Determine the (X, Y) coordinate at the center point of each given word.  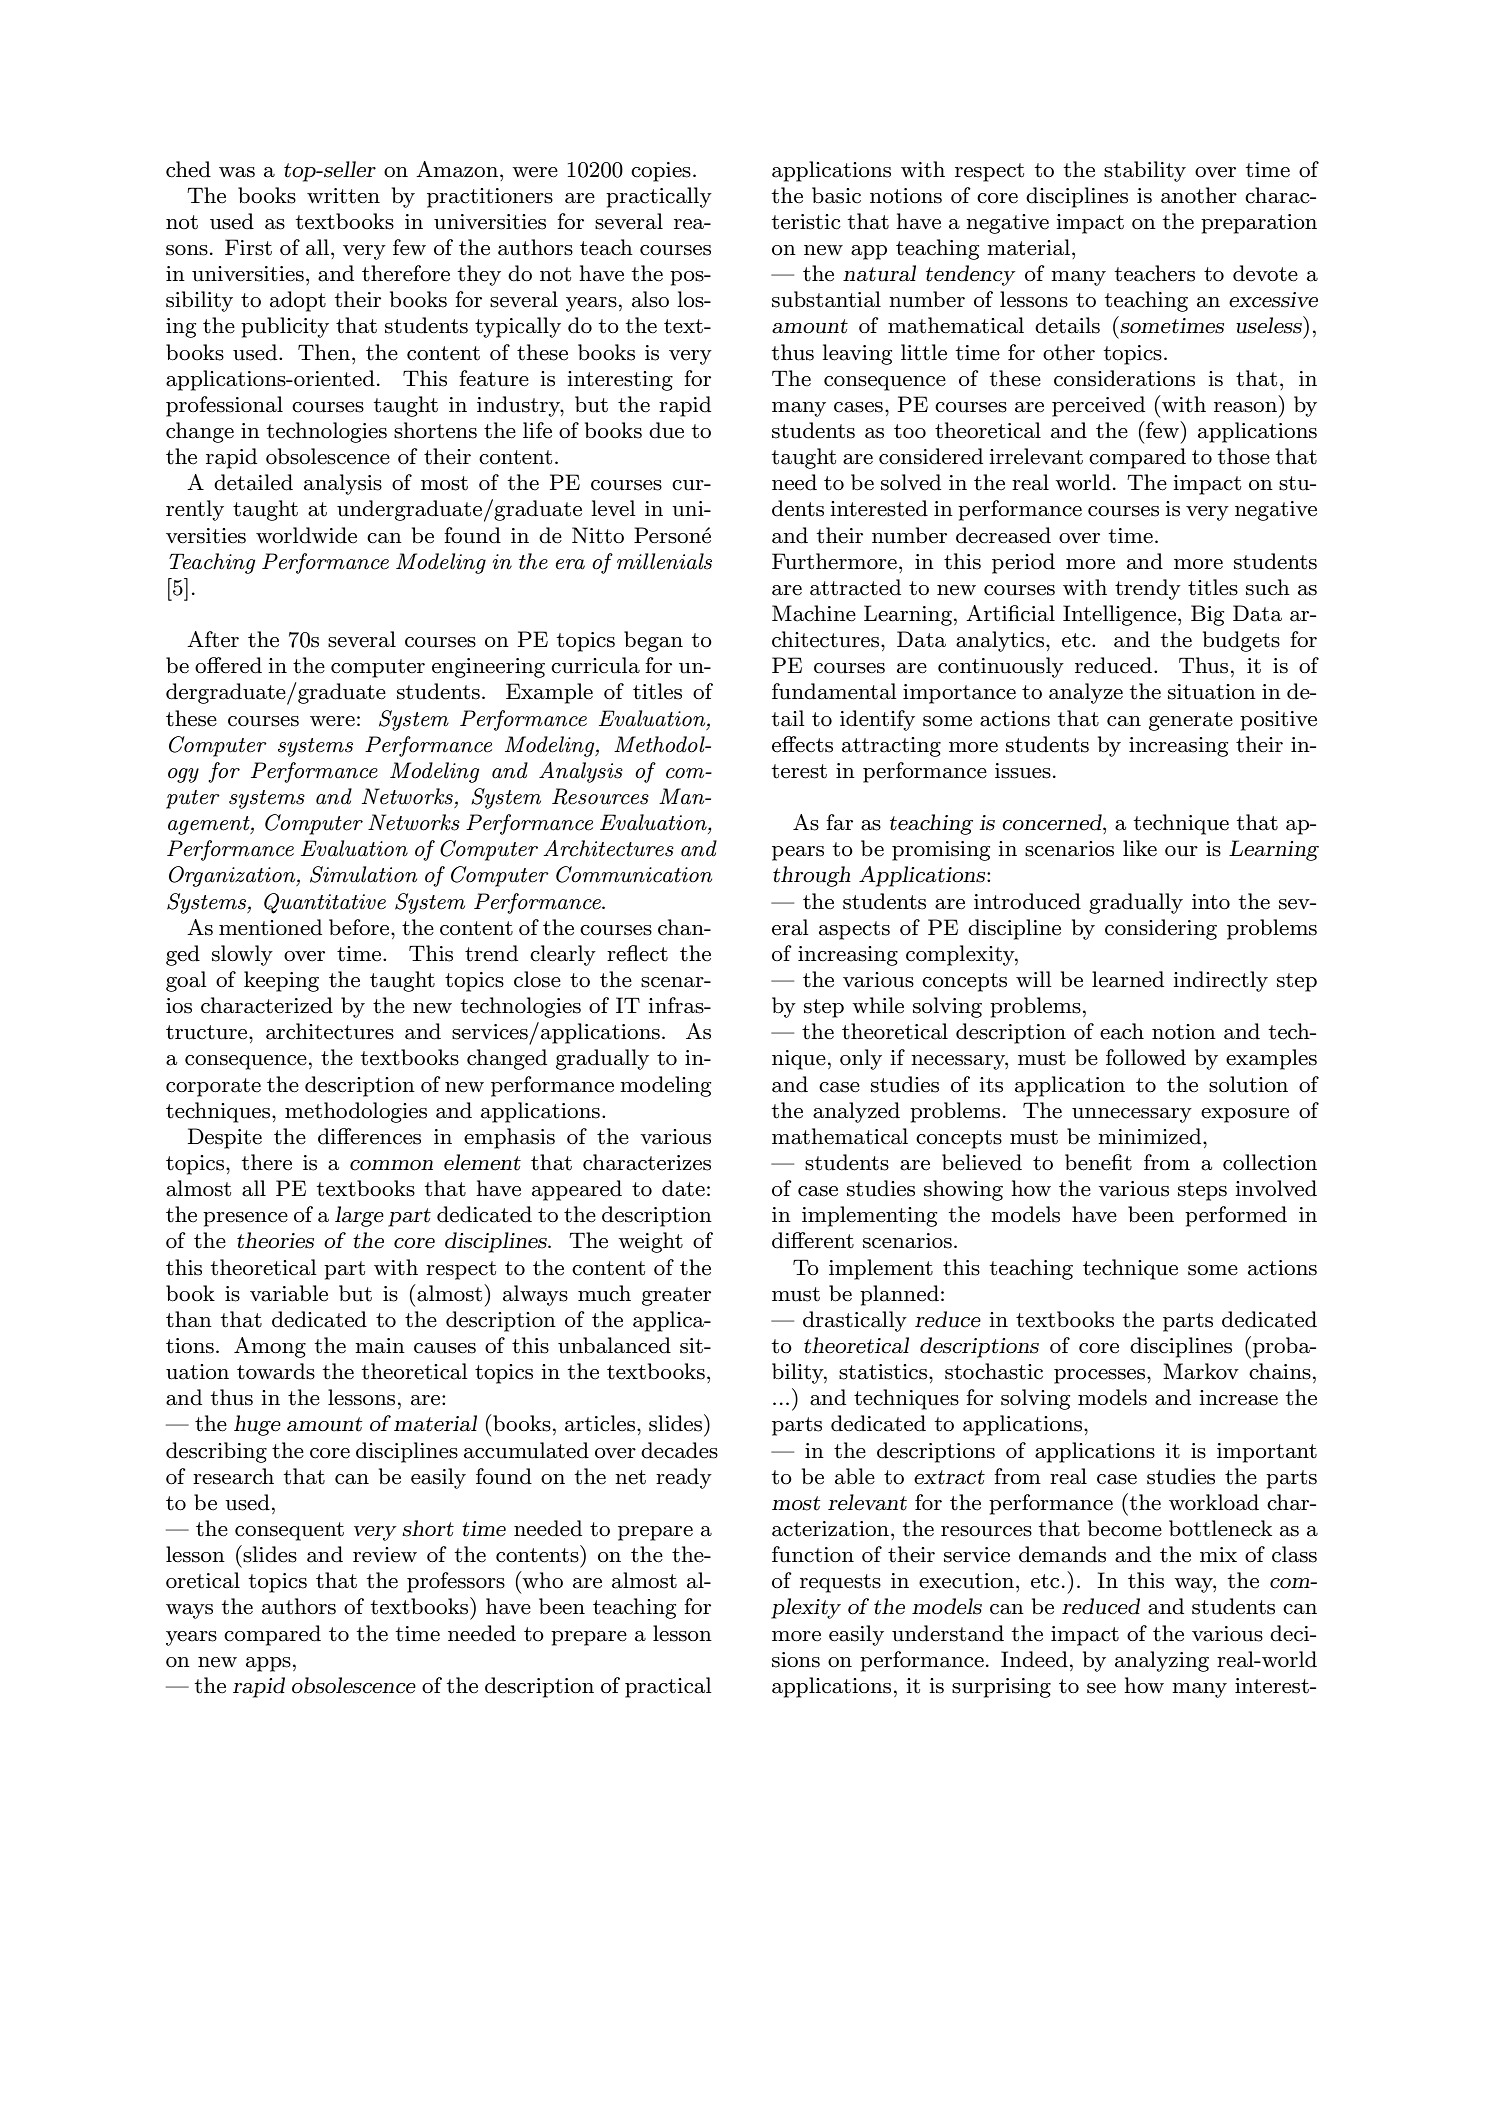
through (812, 876)
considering (1161, 929)
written (343, 196)
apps (268, 1664)
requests (840, 1583)
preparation (1259, 224)
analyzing (1162, 1661)
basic (836, 195)
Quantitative (325, 903)
